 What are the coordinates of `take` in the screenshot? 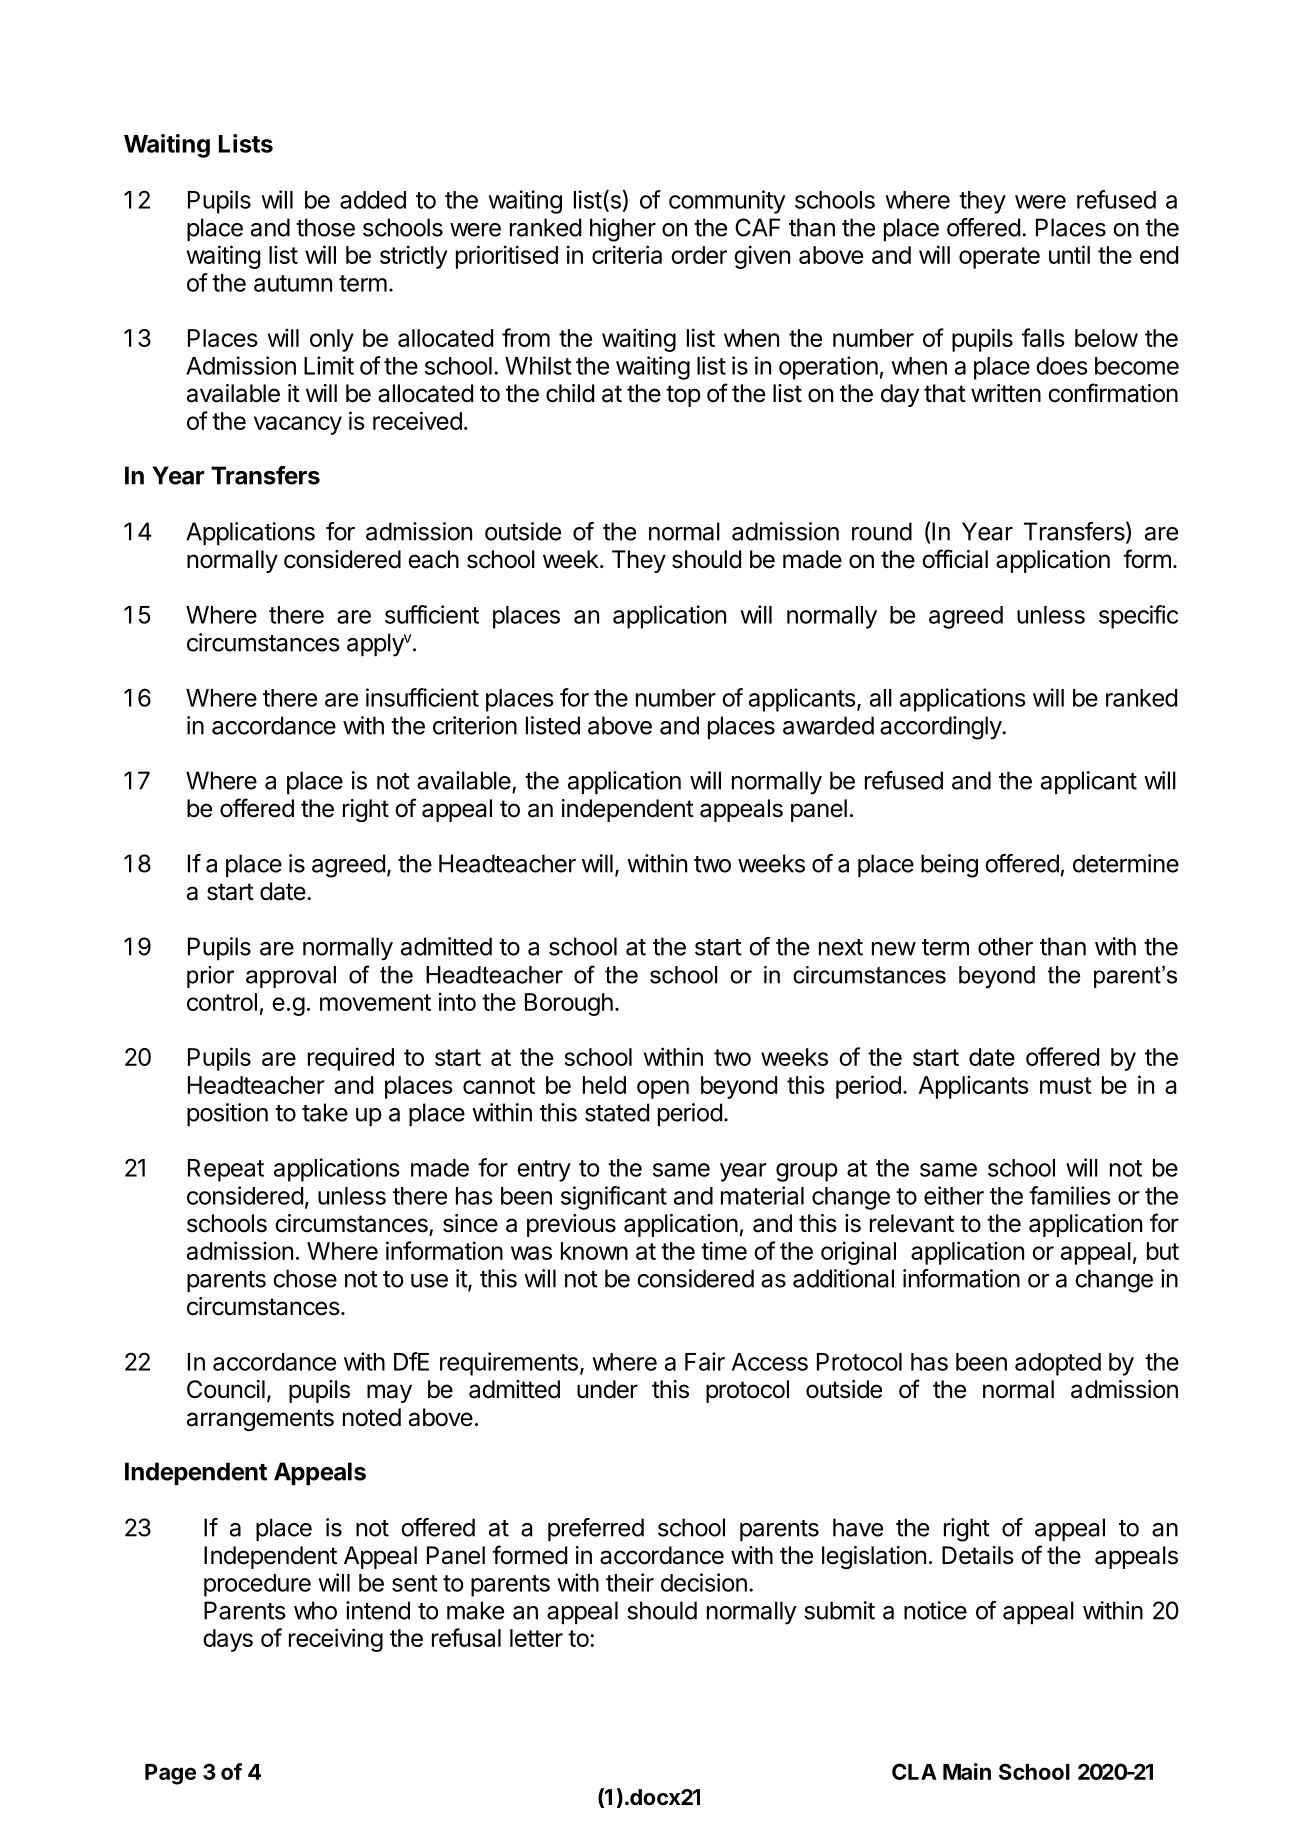 It's located at (325, 1112).
